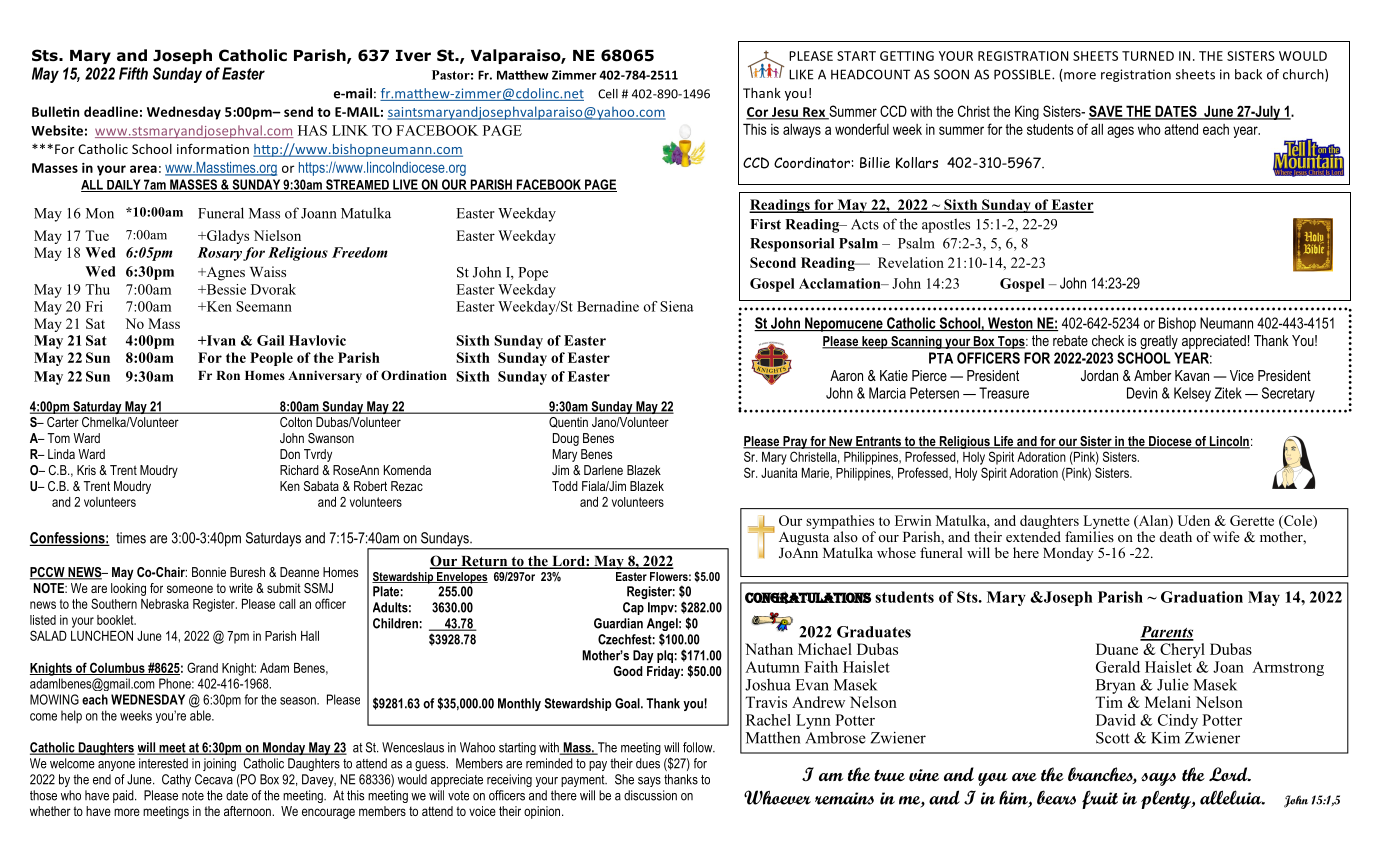 Image resolution: width=1400 pixels, height=850 pixels. Describe the element at coordinates (608, 94) in the image. I see `Cell` at that location.
